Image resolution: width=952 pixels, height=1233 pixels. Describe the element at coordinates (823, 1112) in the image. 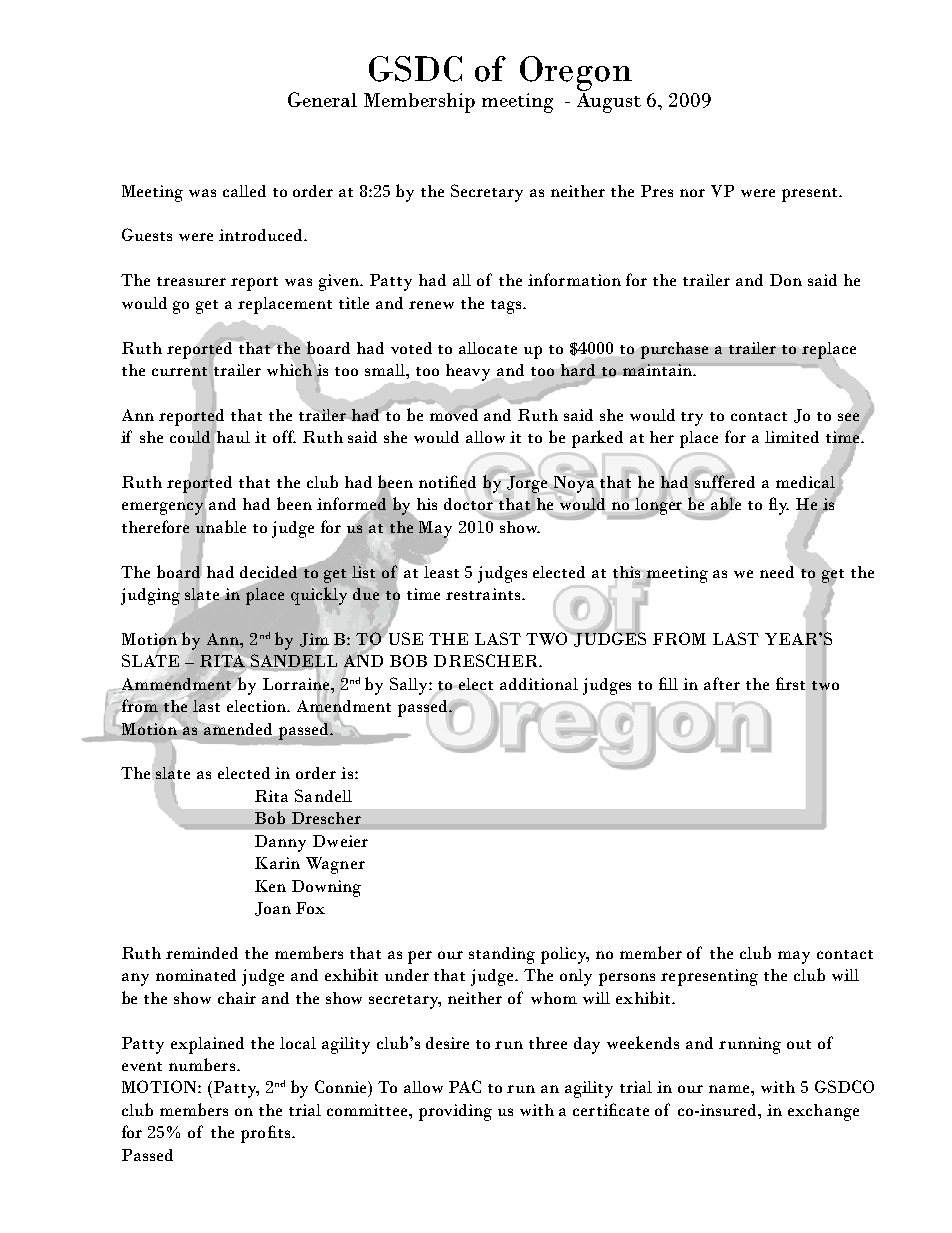

I see `exchange` at that location.
